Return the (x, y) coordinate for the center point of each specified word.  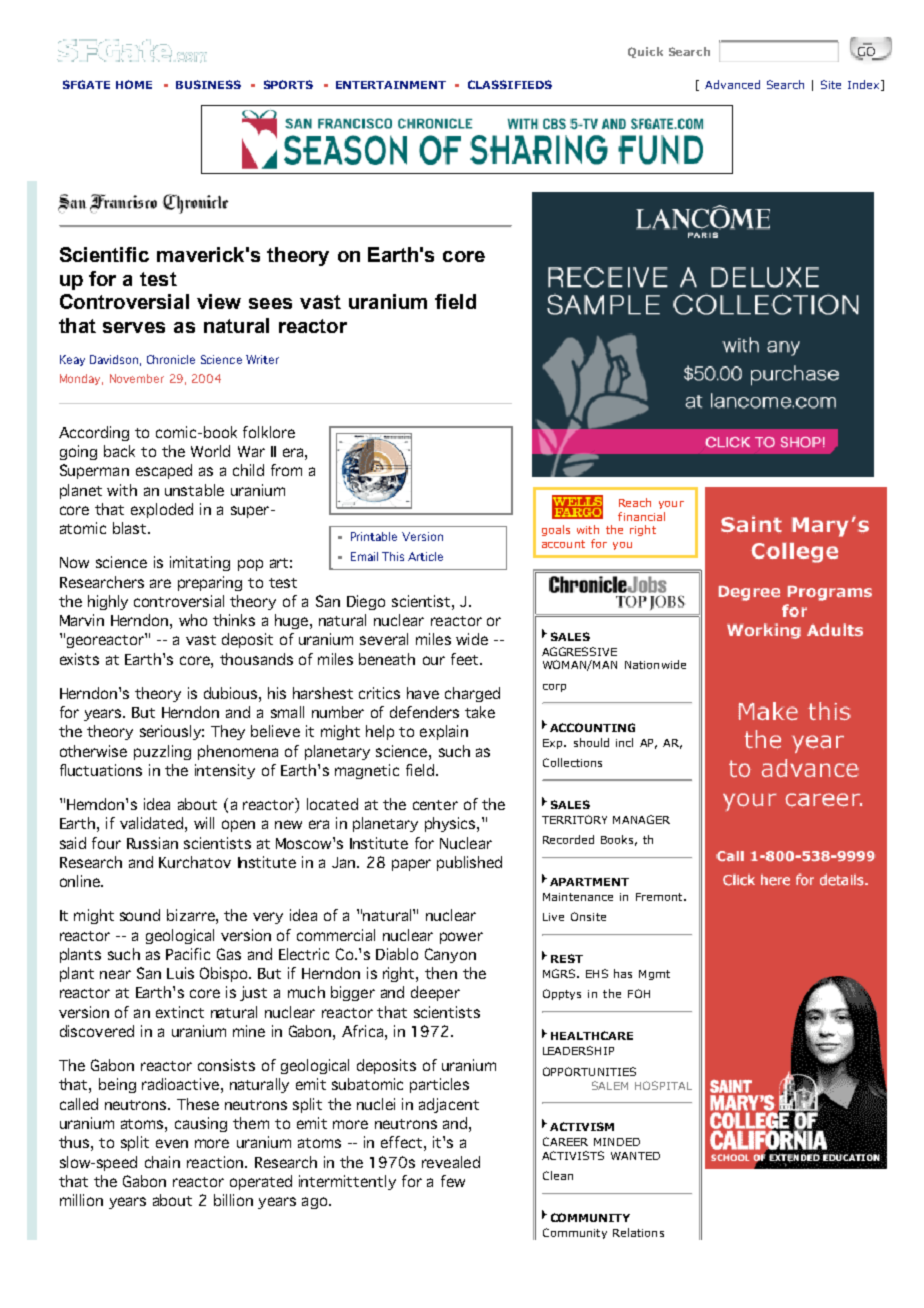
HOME (134, 84)
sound (140, 915)
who (193, 620)
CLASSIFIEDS (510, 84)
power (461, 938)
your (671, 505)
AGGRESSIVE (579, 651)
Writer (262, 359)
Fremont (660, 897)
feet (466, 659)
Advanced (732, 84)
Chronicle (171, 359)
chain (162, 1162)
